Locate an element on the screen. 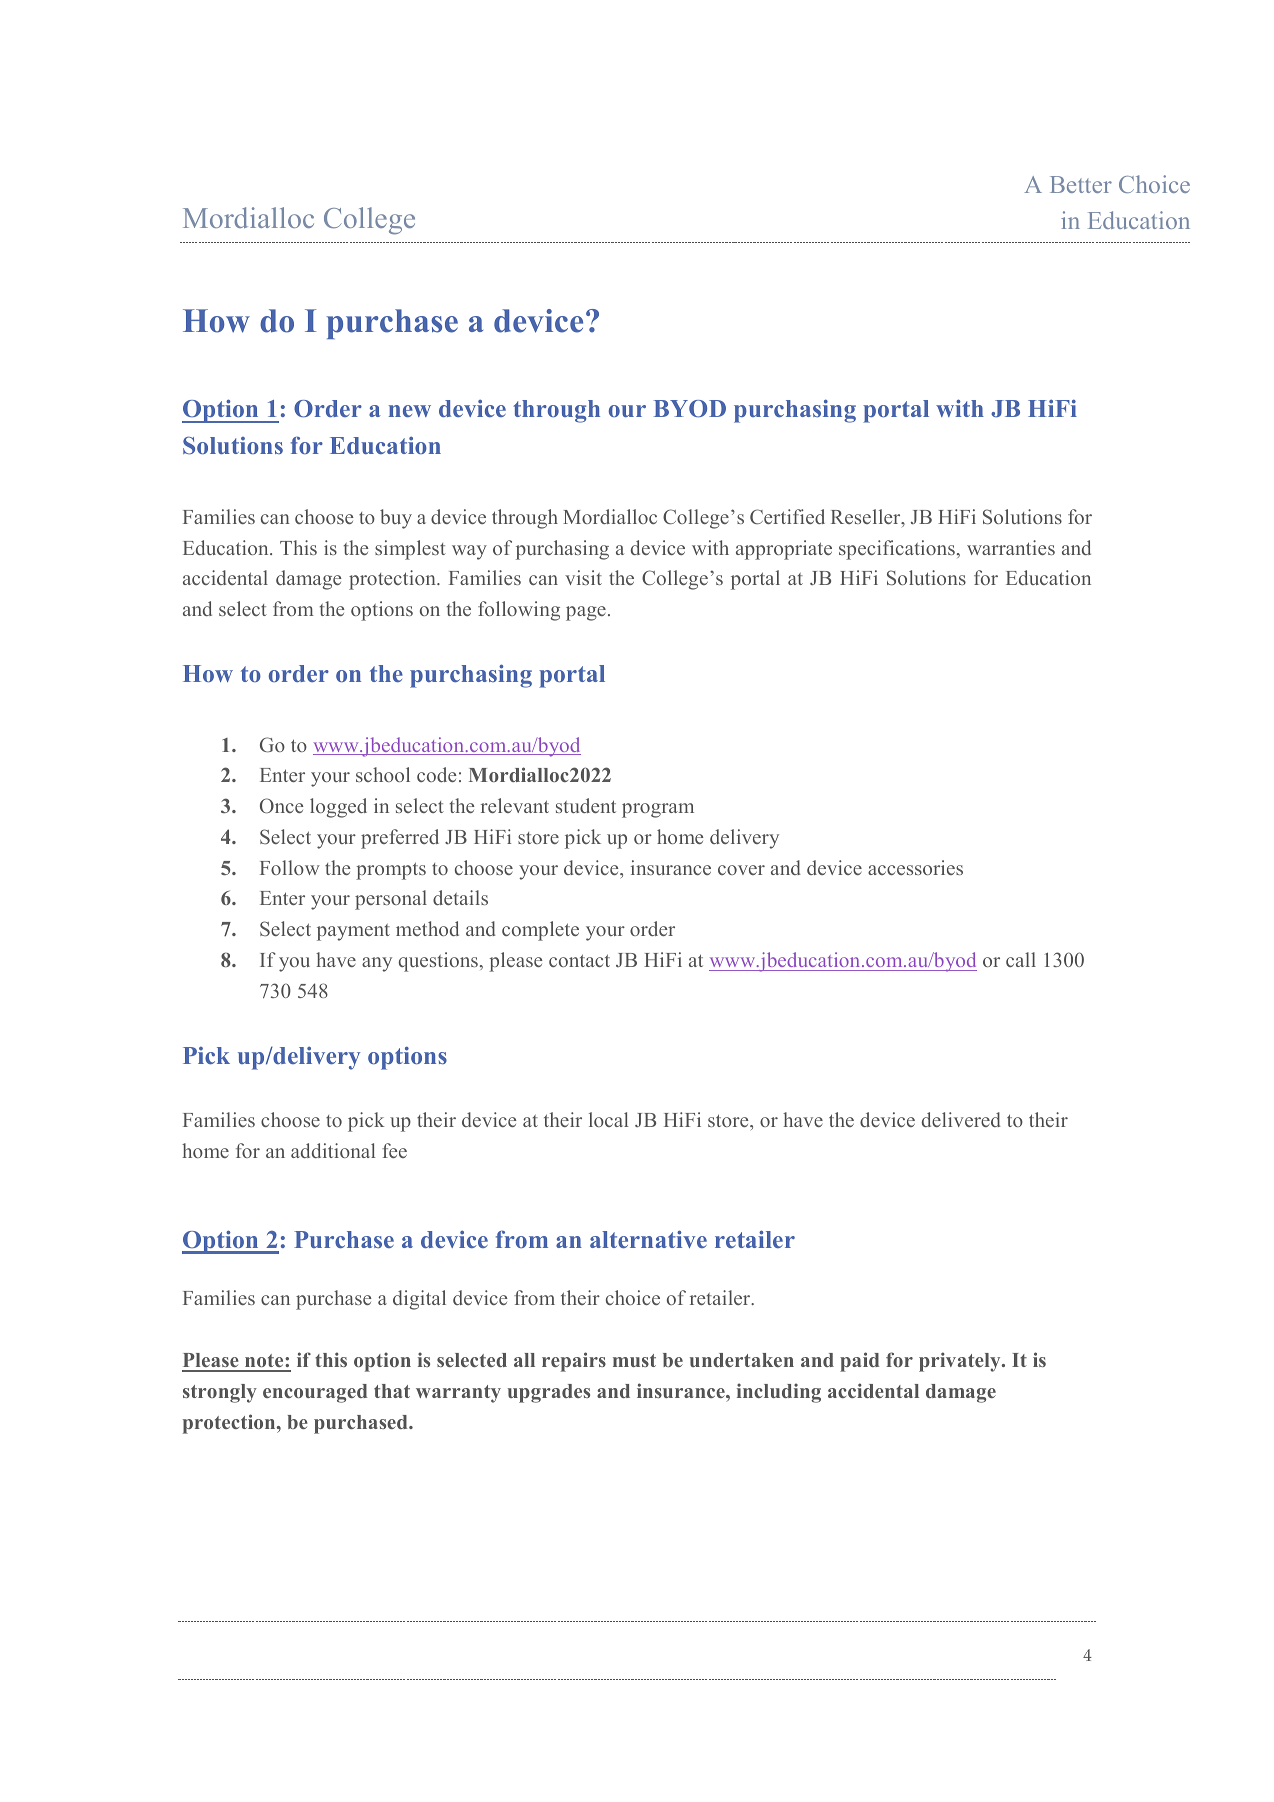  must is located at coordinates (634, 1360).
